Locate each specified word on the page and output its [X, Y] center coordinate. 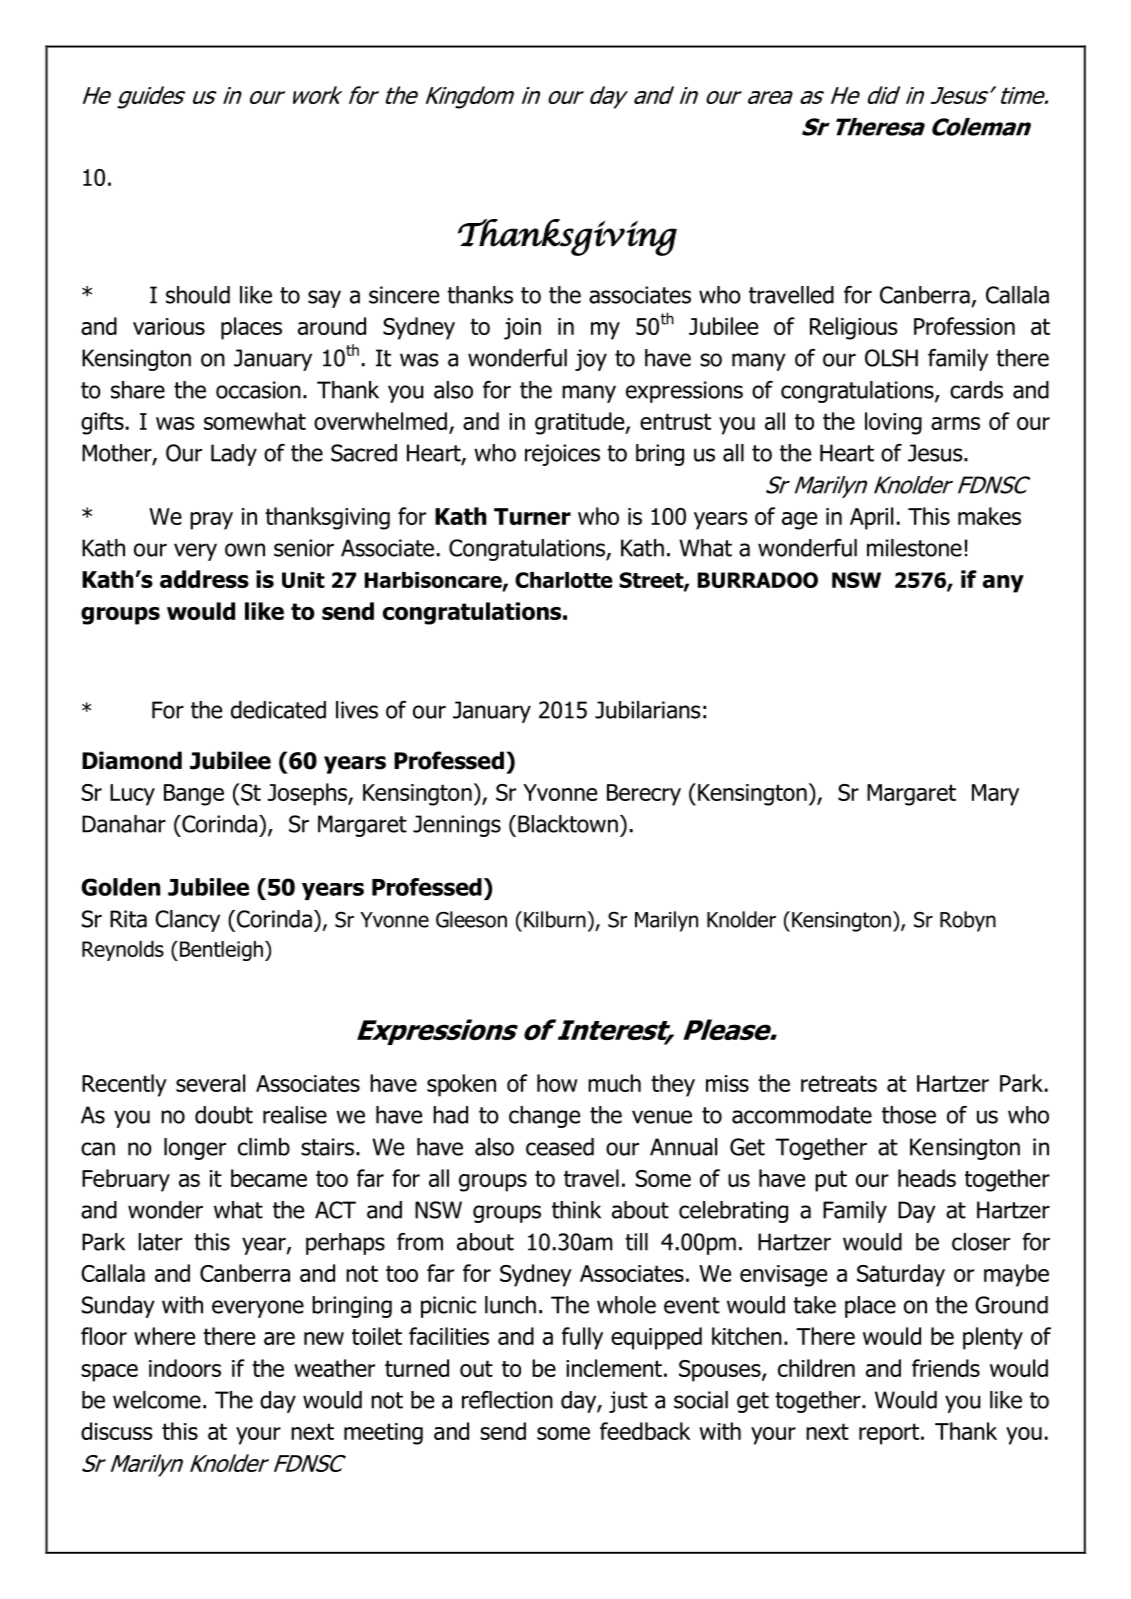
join [522, 329]
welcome [157, 1400]
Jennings [457, 826]
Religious [854, 328]
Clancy [187, 921]
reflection [507, 1400]
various [169, 326]
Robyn [968, 921]
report [889, 1434]
